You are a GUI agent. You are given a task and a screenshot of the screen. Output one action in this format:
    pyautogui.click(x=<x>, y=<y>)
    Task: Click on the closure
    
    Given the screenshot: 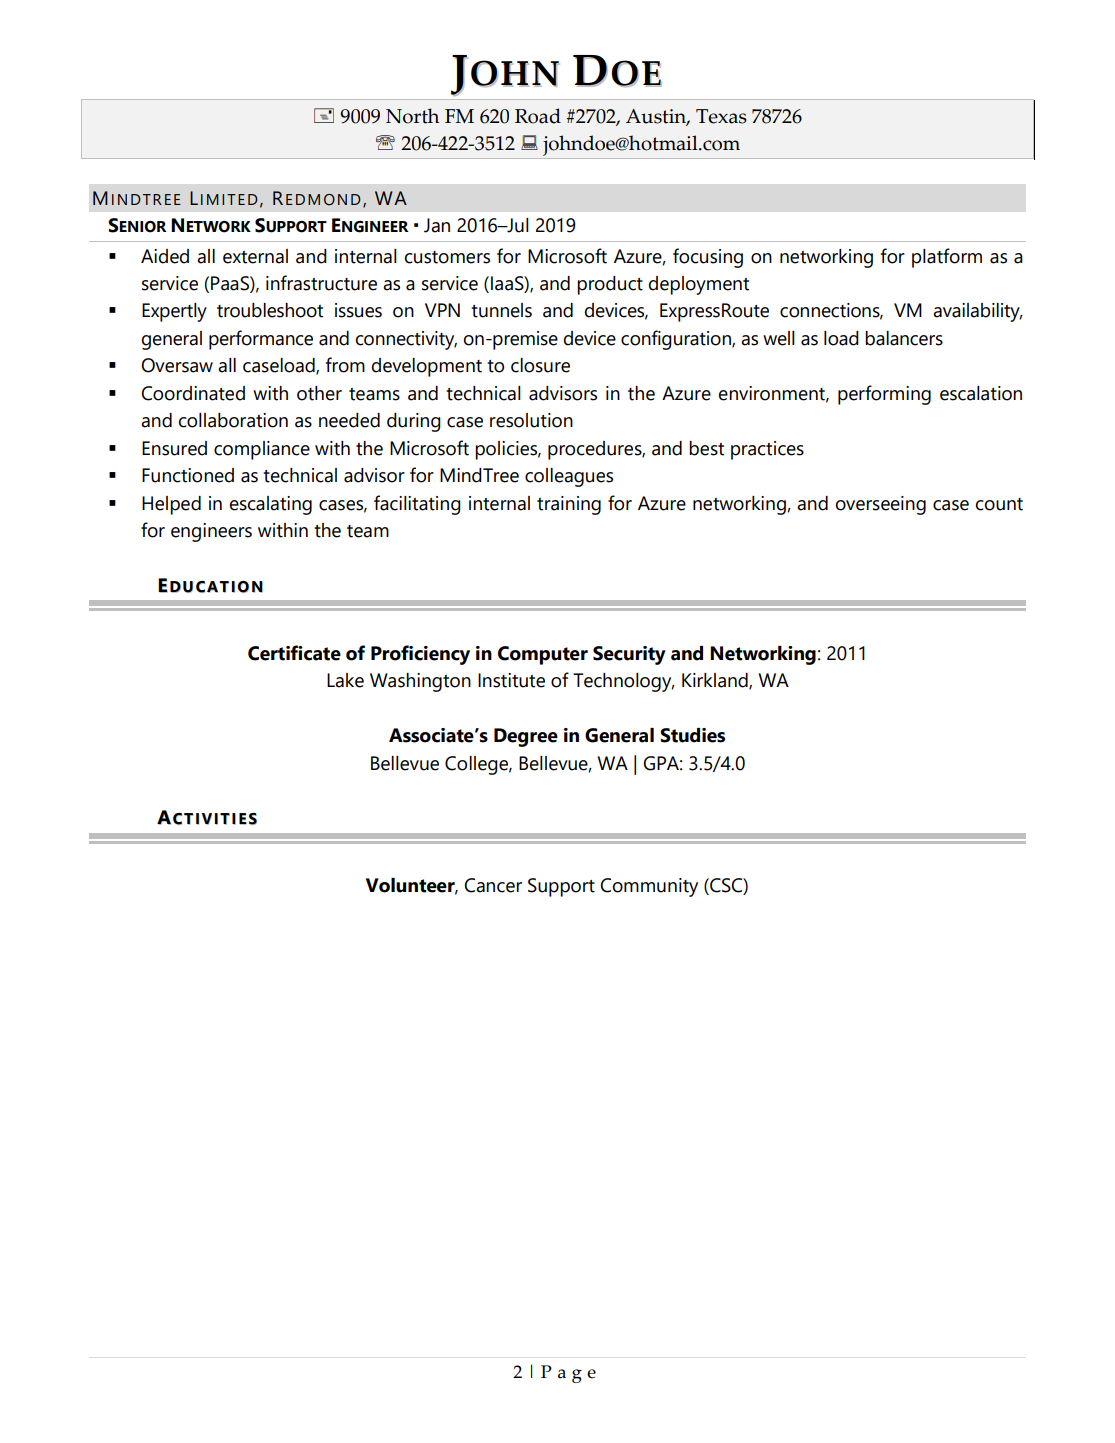 What is the action you would take?
    pyautogui.click(x=540, y=365)
